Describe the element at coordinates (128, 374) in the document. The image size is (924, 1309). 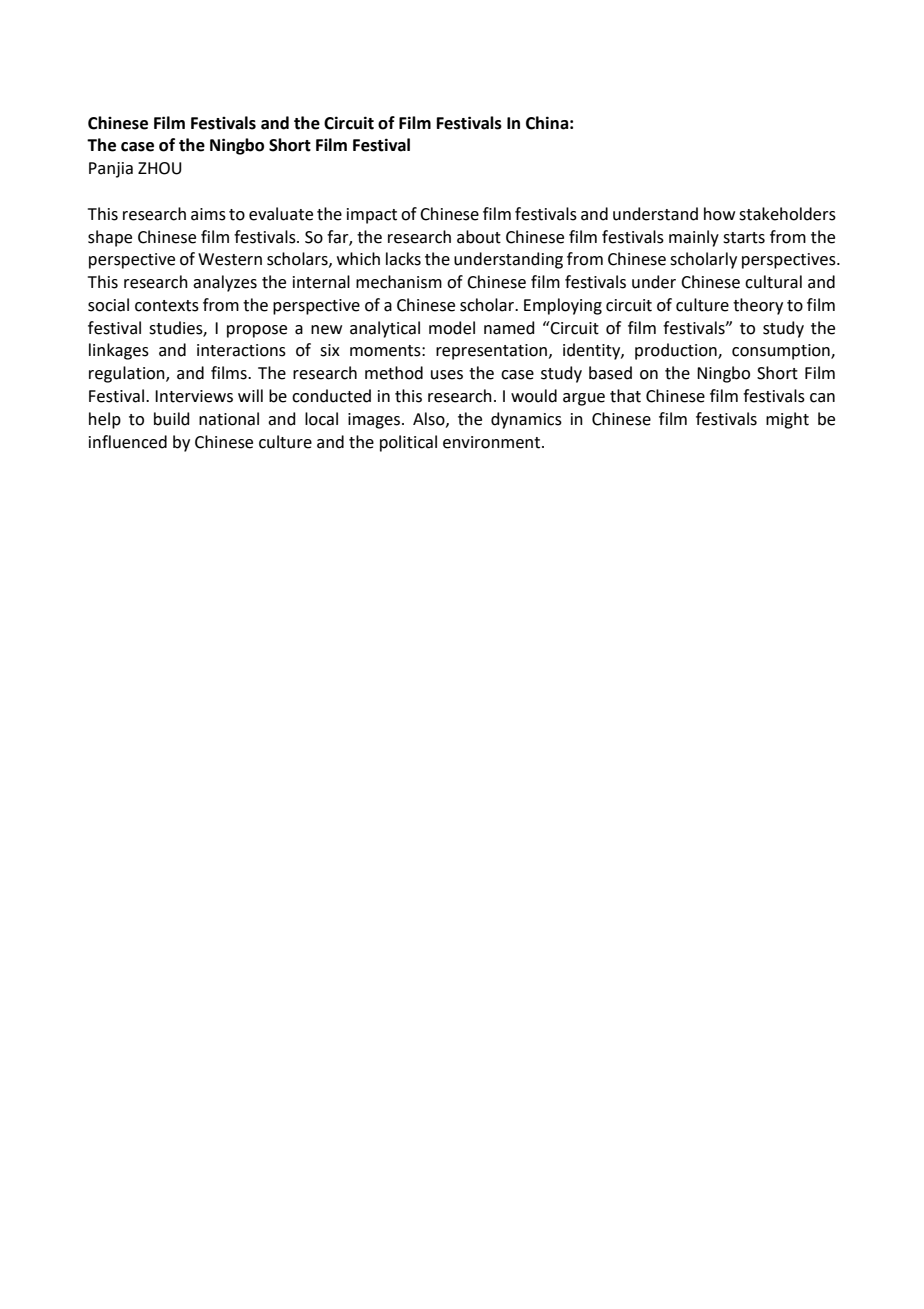
I see `regulation` at that location.
